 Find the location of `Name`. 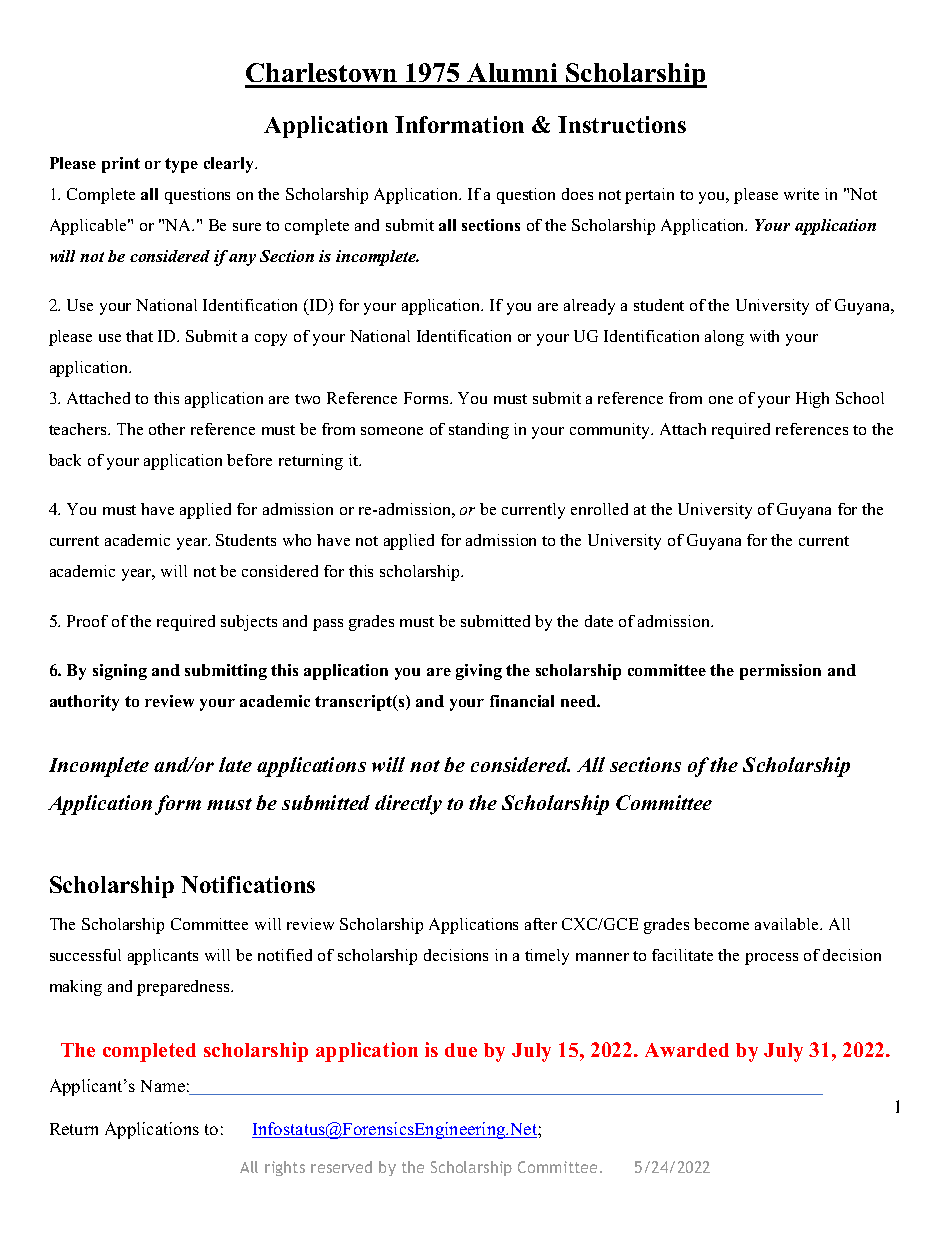

Name is located at coordinates (163, 1086).
